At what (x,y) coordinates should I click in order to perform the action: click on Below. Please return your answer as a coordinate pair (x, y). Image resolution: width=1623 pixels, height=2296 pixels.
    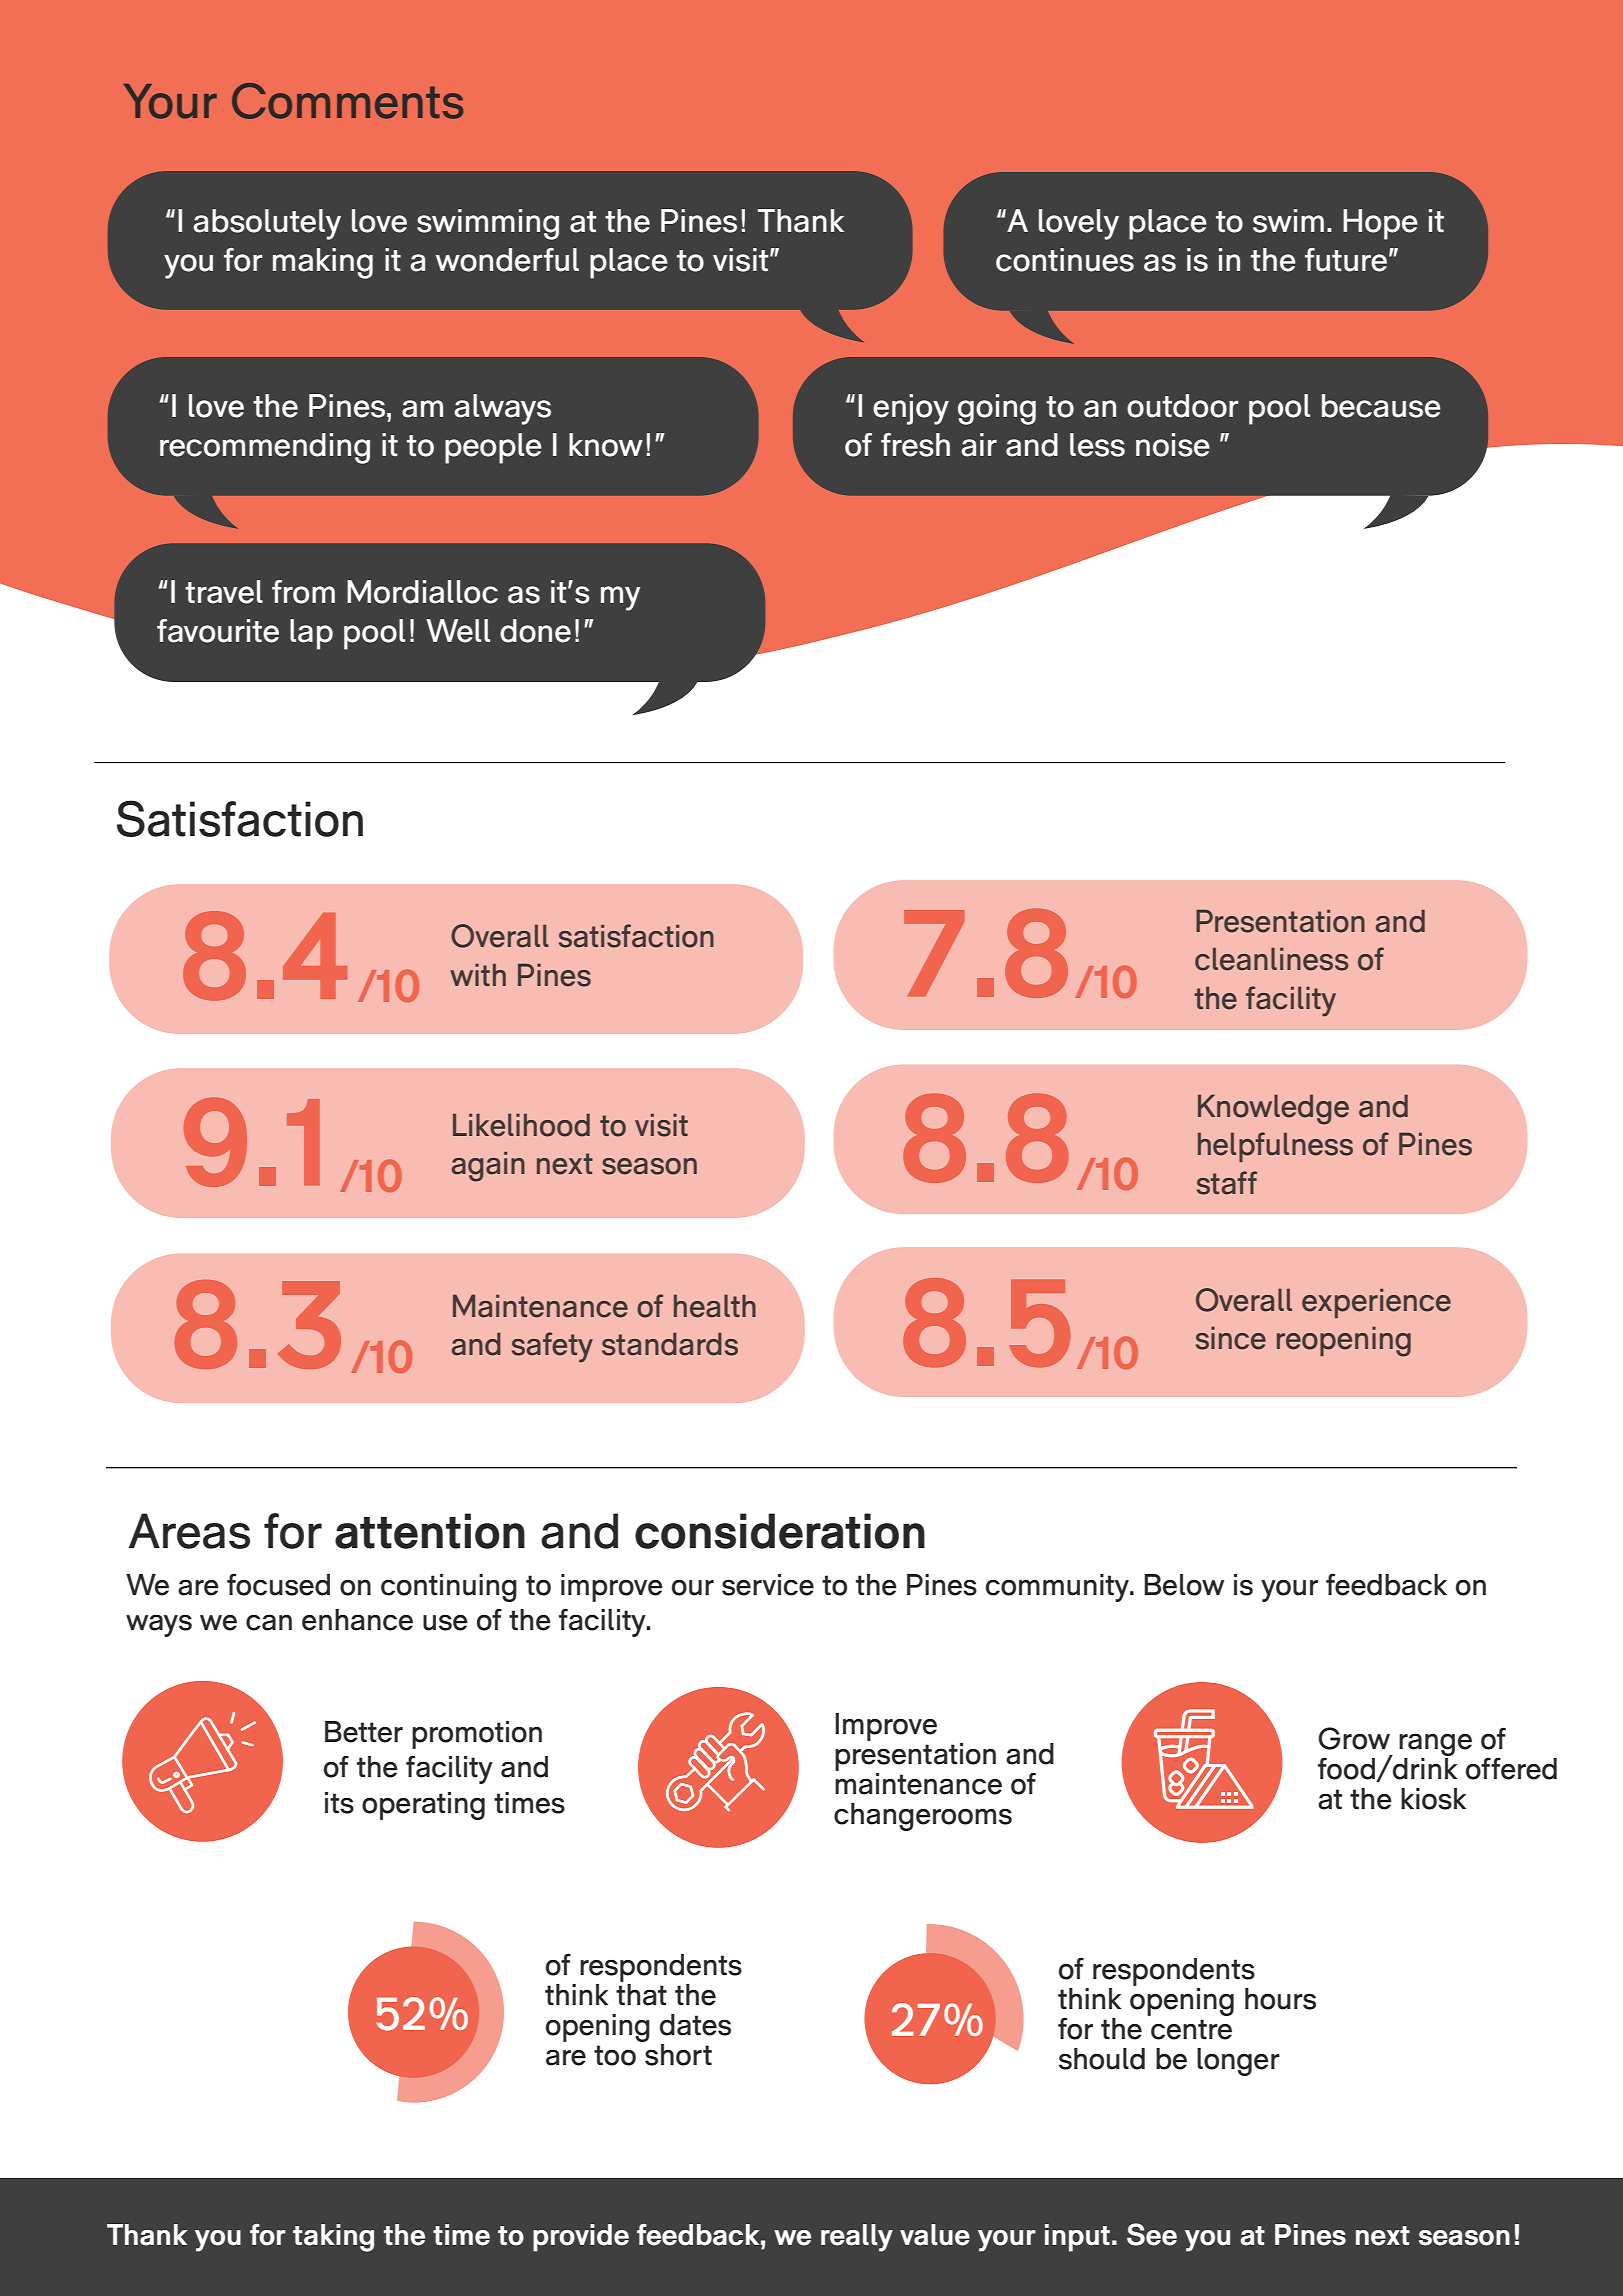
    Looking at the image, I should click on (1184, 1585).
